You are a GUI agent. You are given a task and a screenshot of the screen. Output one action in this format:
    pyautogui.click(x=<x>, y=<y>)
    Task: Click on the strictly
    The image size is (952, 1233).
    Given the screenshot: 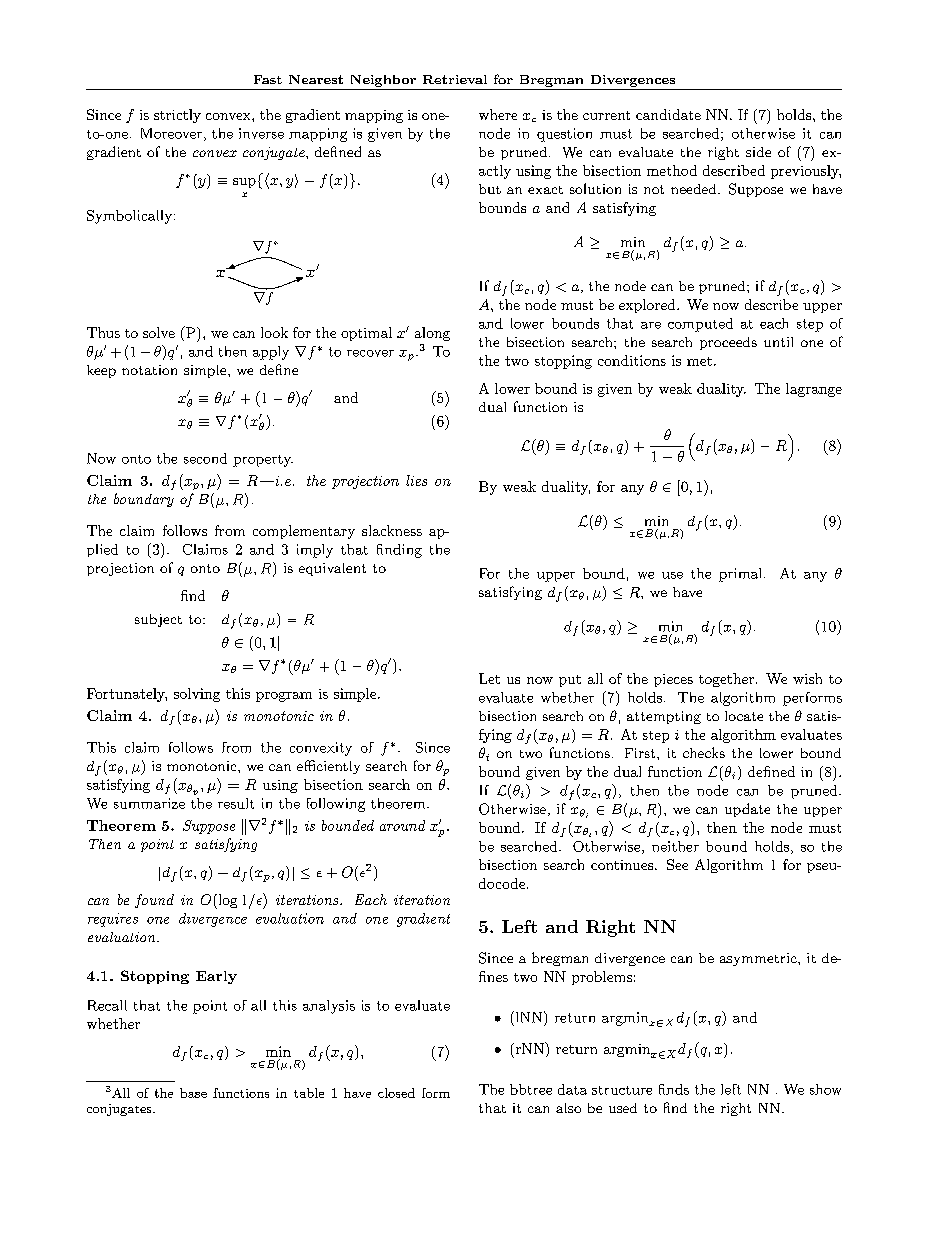 What is the action you would take?
    pyautogui.click(x=177, y=116)
